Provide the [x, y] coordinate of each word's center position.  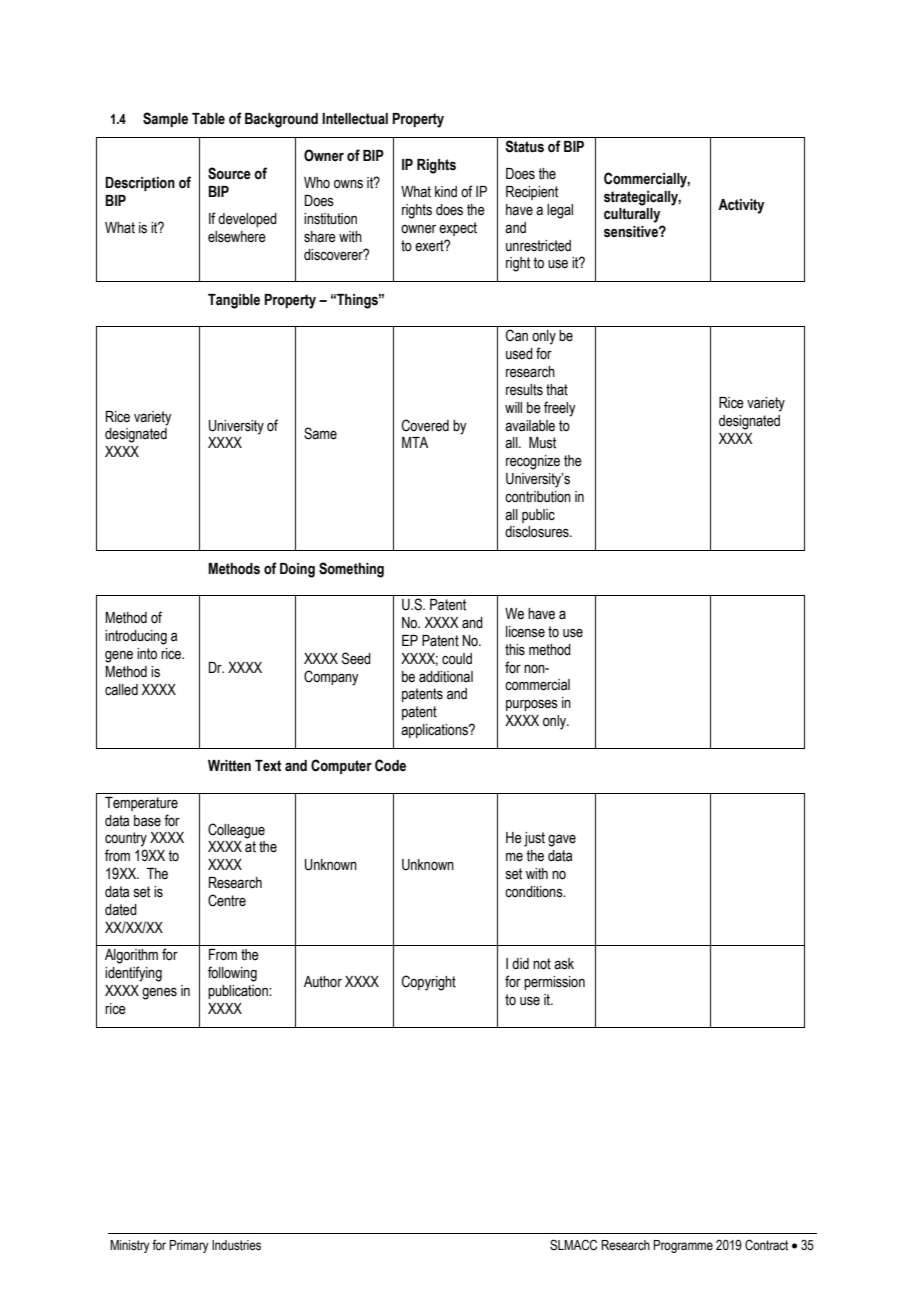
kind [446, 191]
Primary [189, 1246]
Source [229, 173]
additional [446, 677]
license [525, 632]
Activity [741, 206]
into [147, 654]
